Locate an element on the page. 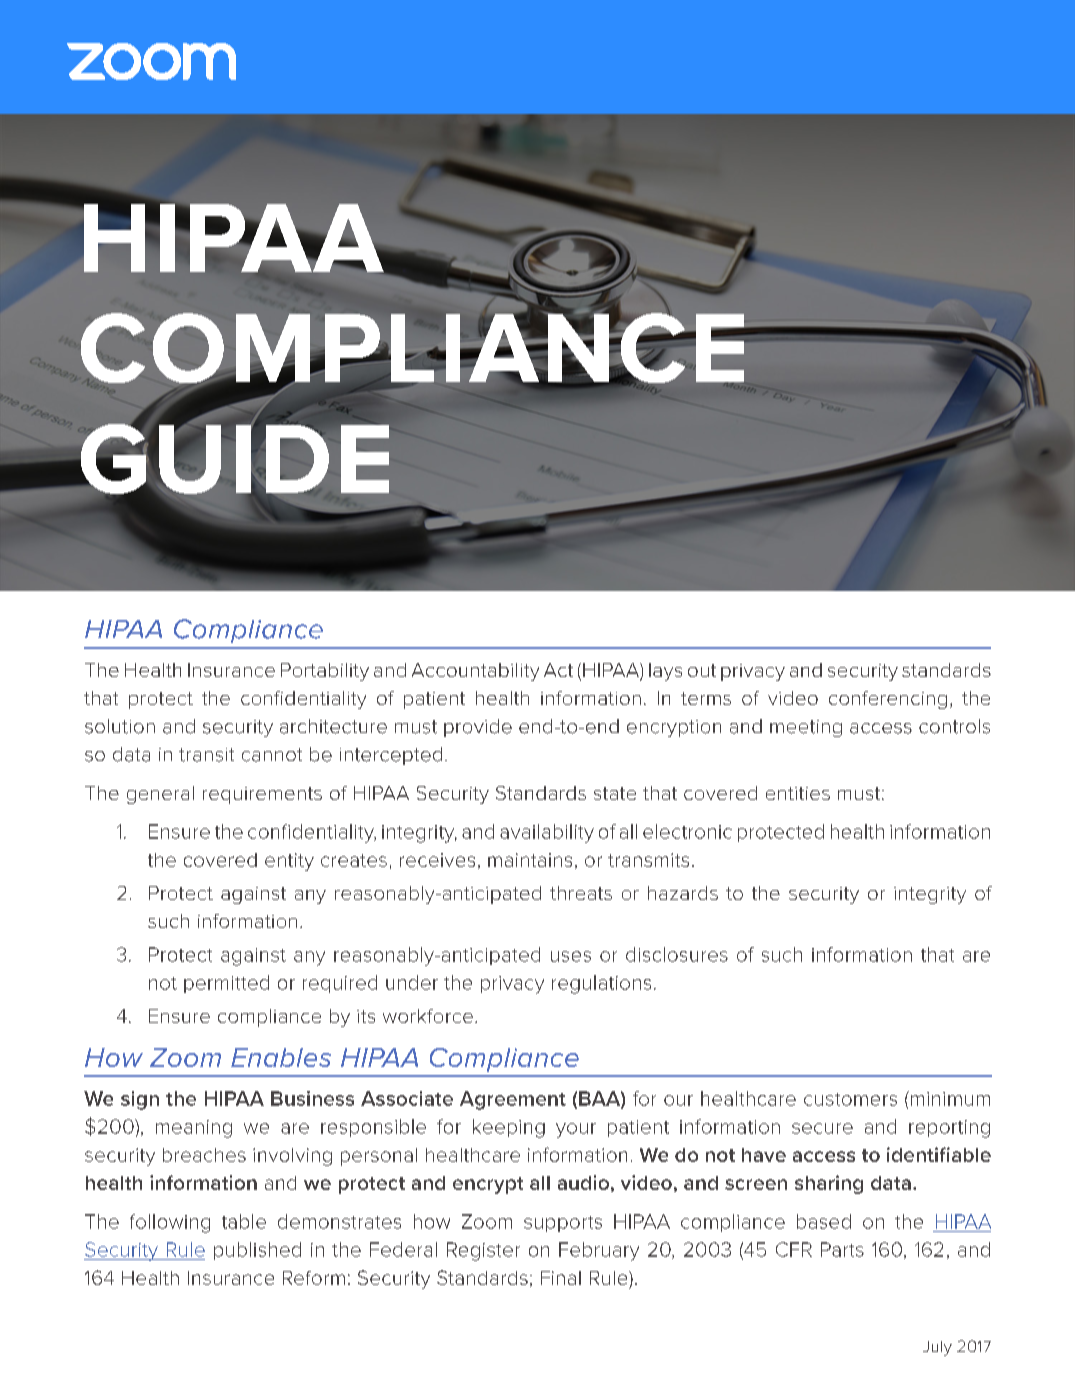 Image resolution: width=1075 pixels, height=1391 pixels. conferencing is located at coordinates (888, 700).
